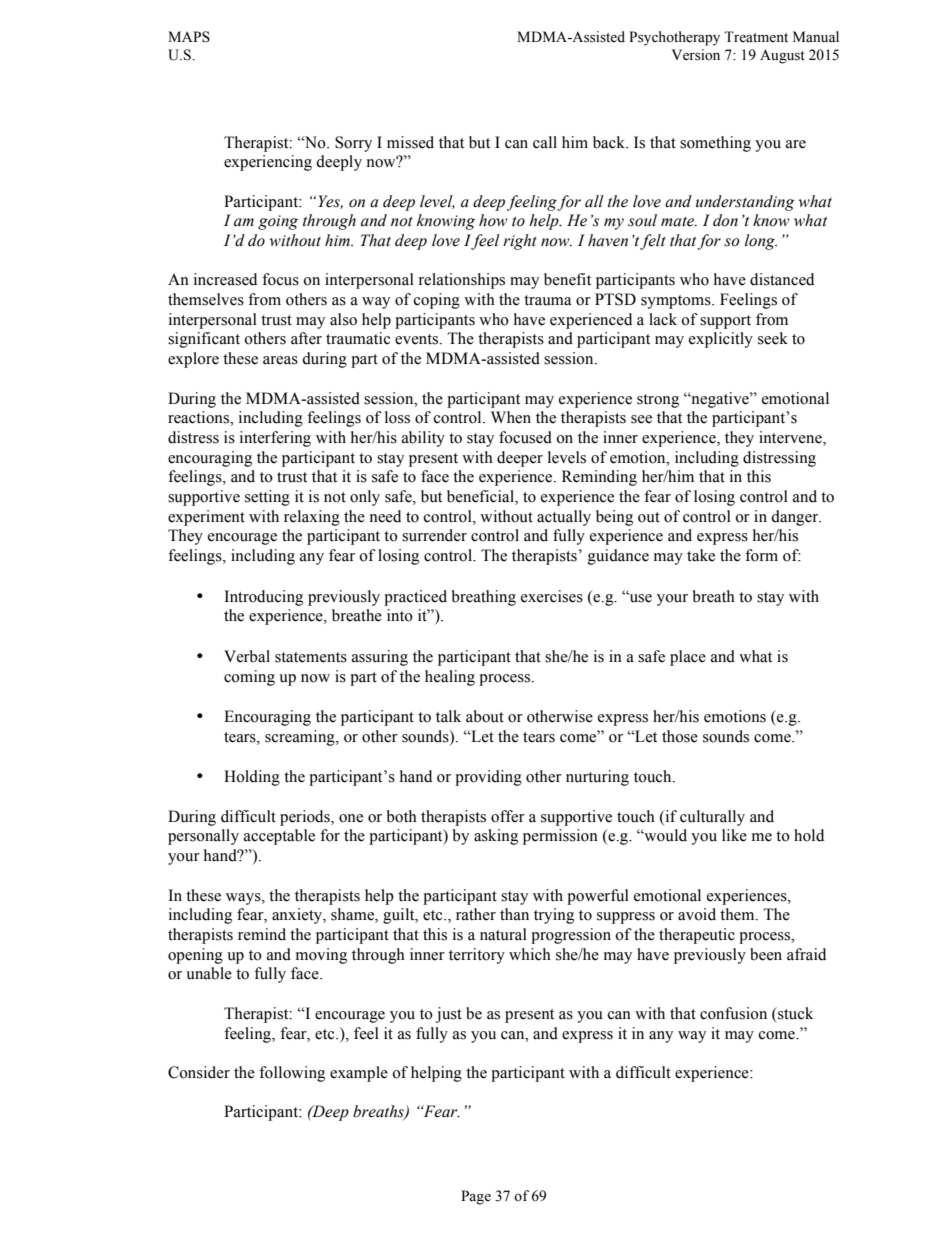 Image resolution: width=952 pixels, height=1233 pixels. What do you see at coordinates (292, 1074) in the screenshot?
I see `following` at bounding box center [292, 1074].
